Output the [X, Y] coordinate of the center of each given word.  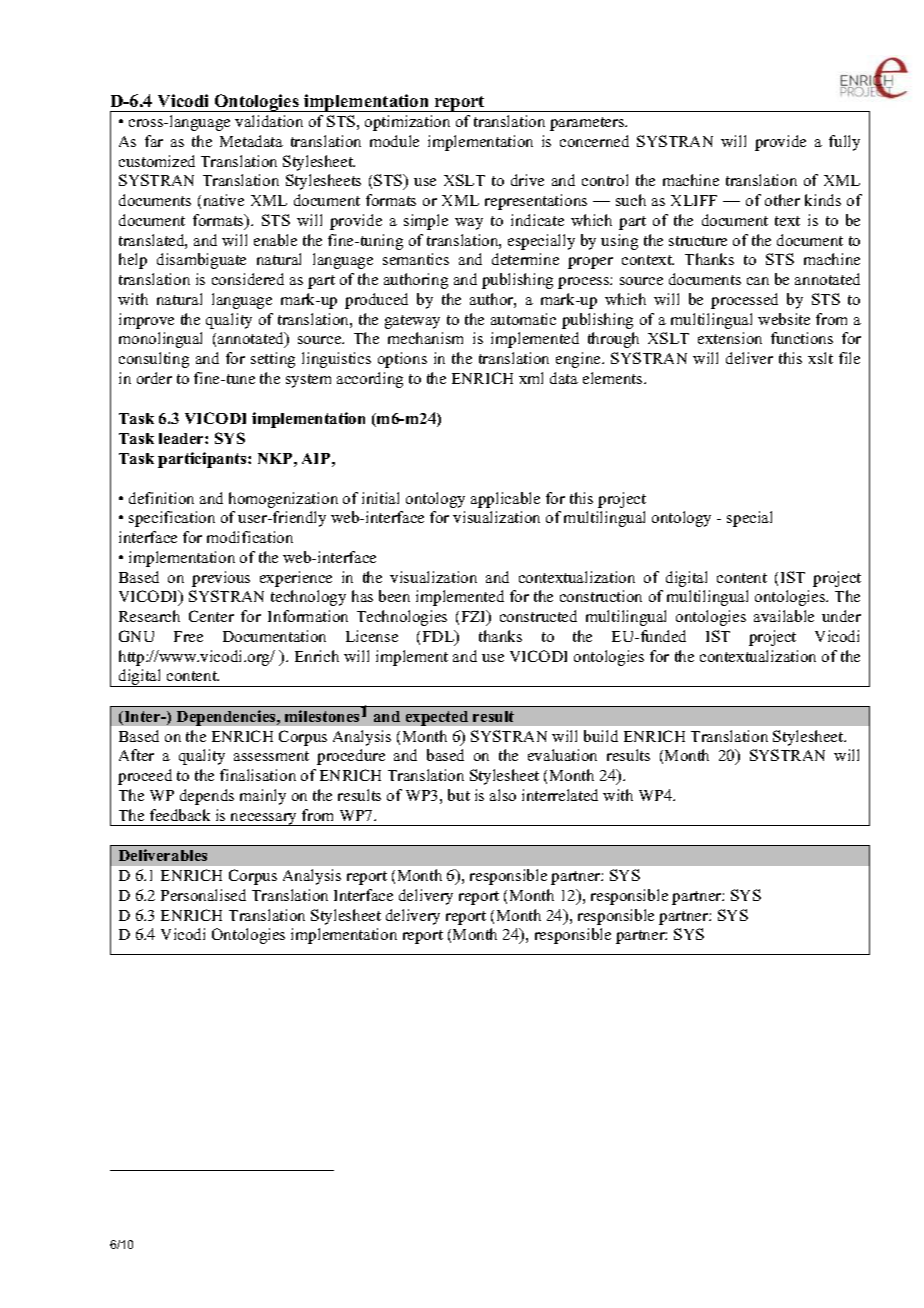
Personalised [203, 895]
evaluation [562, 755]
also [503, 795]
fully [844, 143]
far [154, 141]
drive [527, 180]
